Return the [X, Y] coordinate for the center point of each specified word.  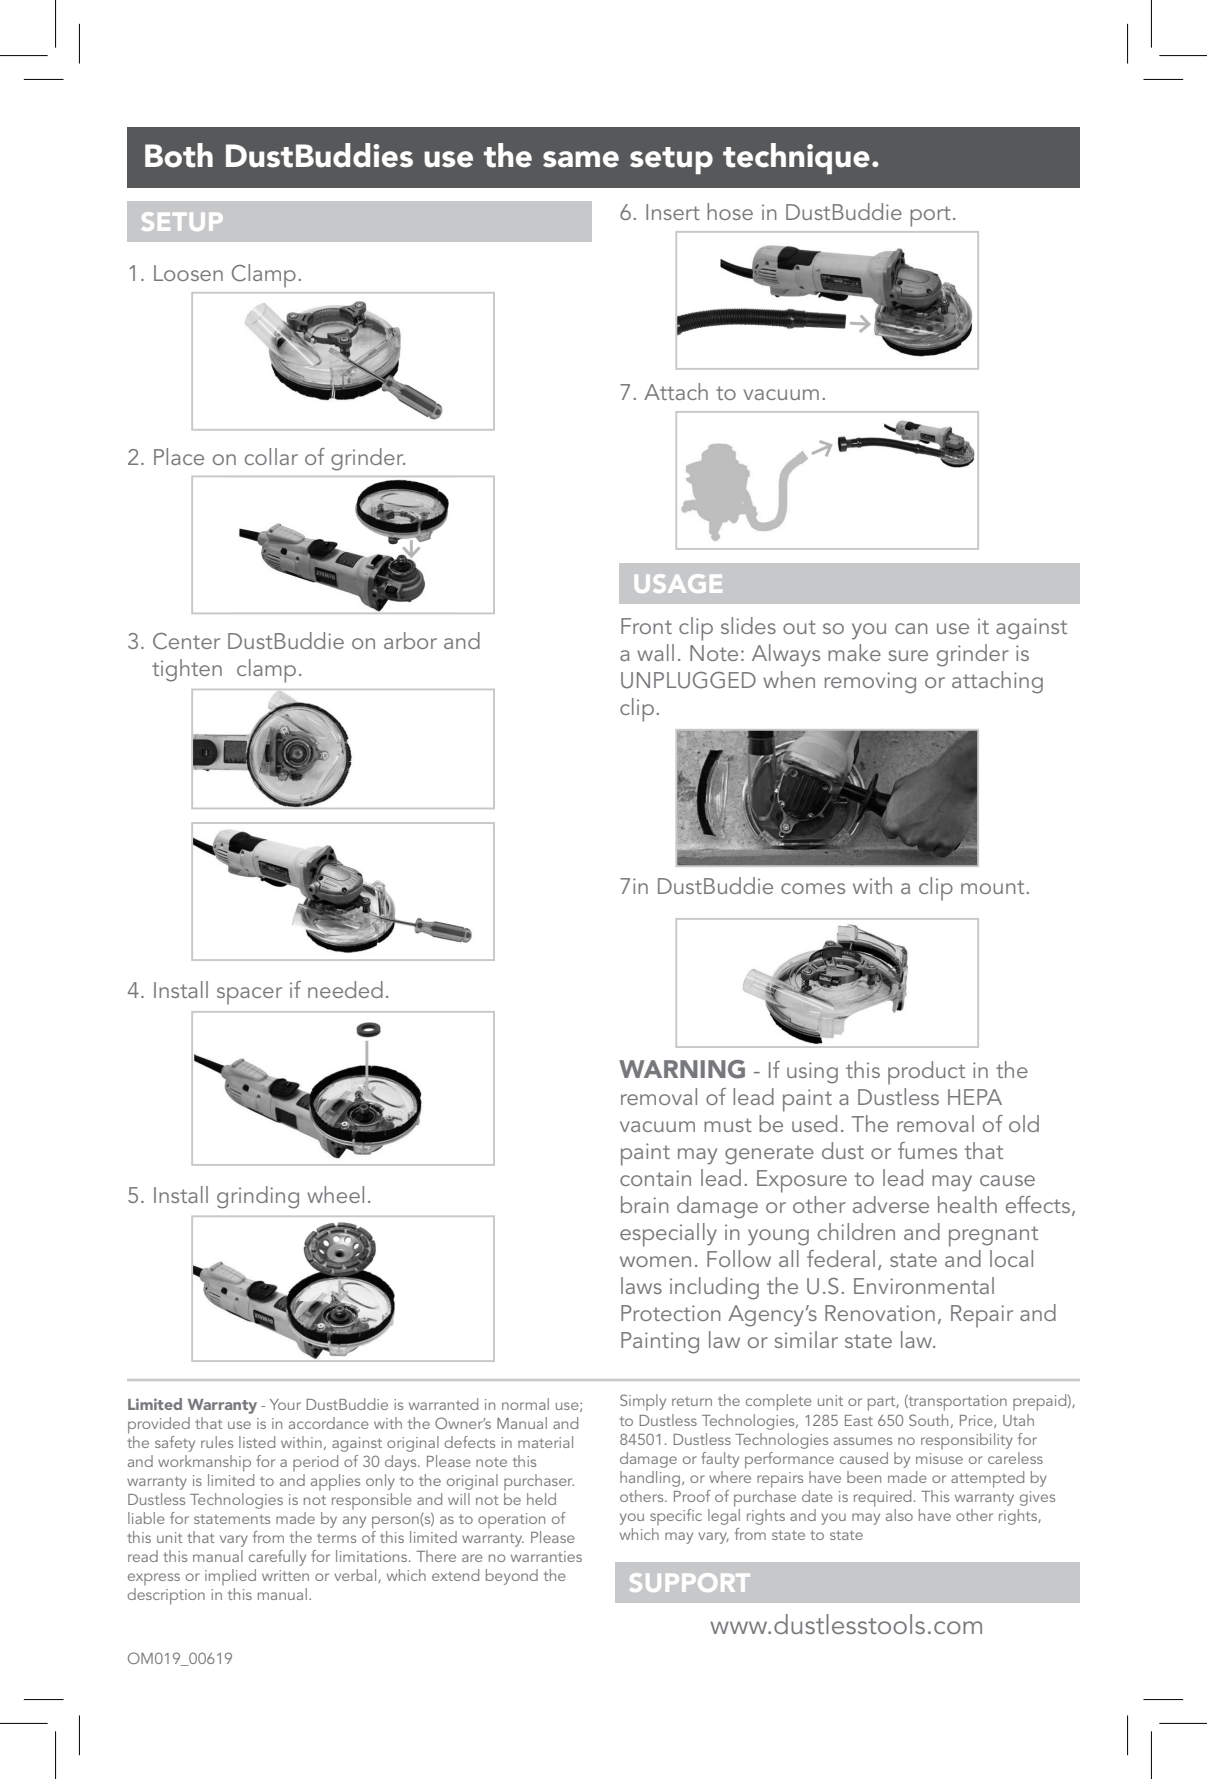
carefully [277, 1558]
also [899, 1515]
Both [179, 155]
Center [186, 641]
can [911, 628]
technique [796, 158]
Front [646, 626]
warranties [546, 1556]
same [581, 159]
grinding [258, 1197]
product [926, 1073]
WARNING [682, 1069]
